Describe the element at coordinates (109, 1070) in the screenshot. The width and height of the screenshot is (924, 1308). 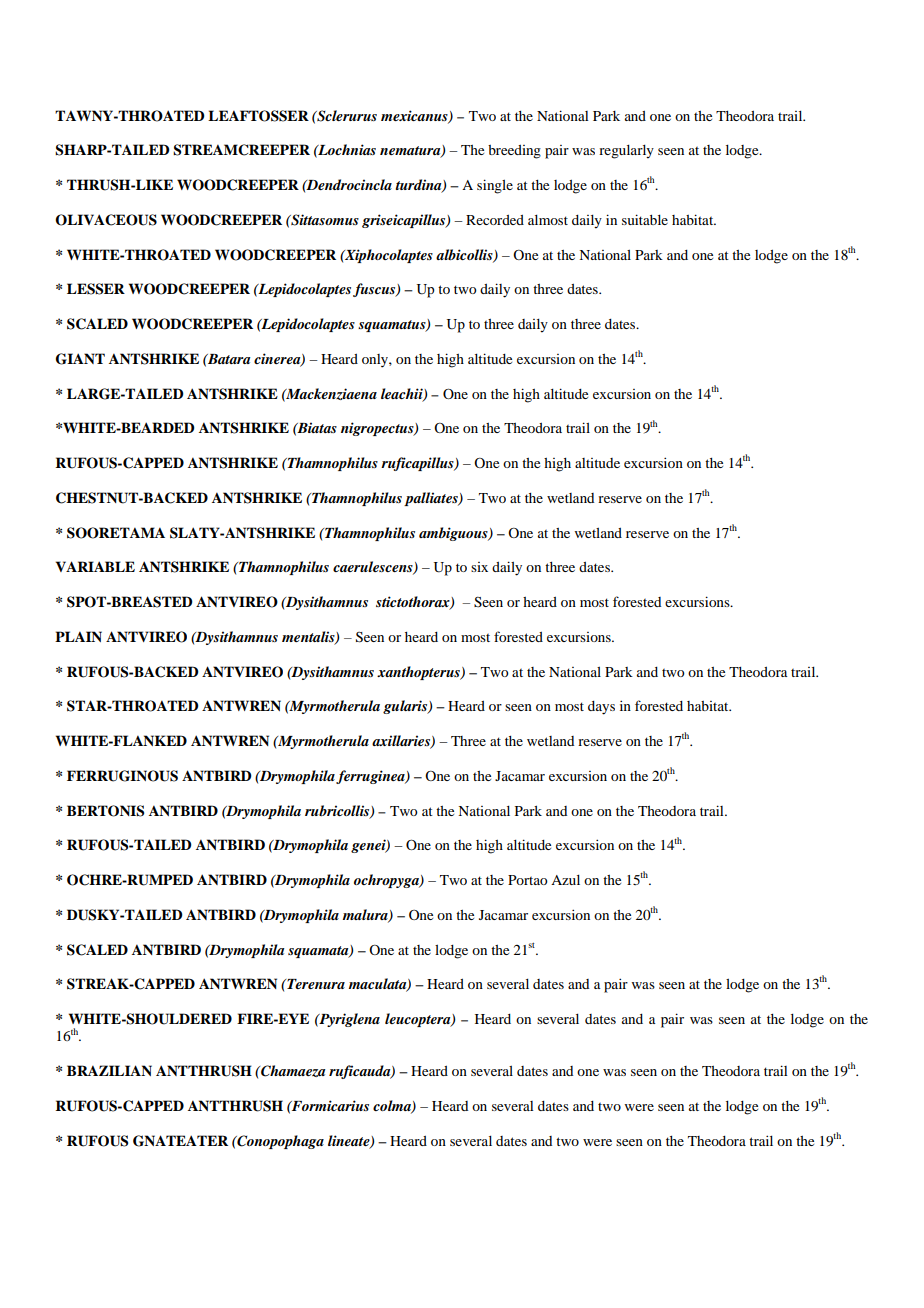
I see `BRAZILIAN` at that location.
